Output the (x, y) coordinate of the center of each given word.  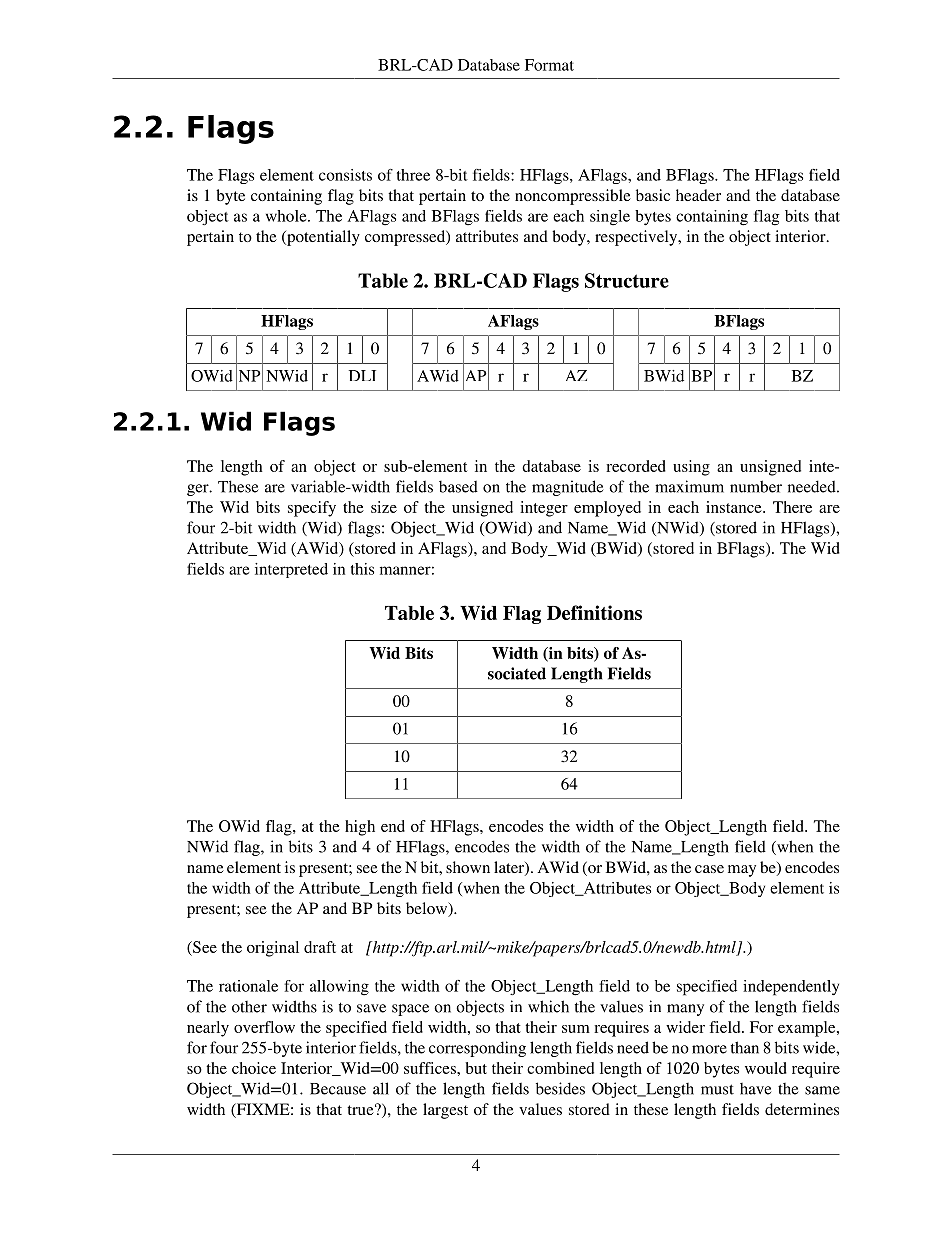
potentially (322, 238)
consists (345, 175)
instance (735, 507)
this (362, 569)
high (360, 828)
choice (254, 1068)
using (691, 468)
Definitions (594, 612)
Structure (627, 280)
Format (549, 65)
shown (468, 867)
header (698, 195)
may (742, 871)
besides (560, 1088)
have (755, 1089)
